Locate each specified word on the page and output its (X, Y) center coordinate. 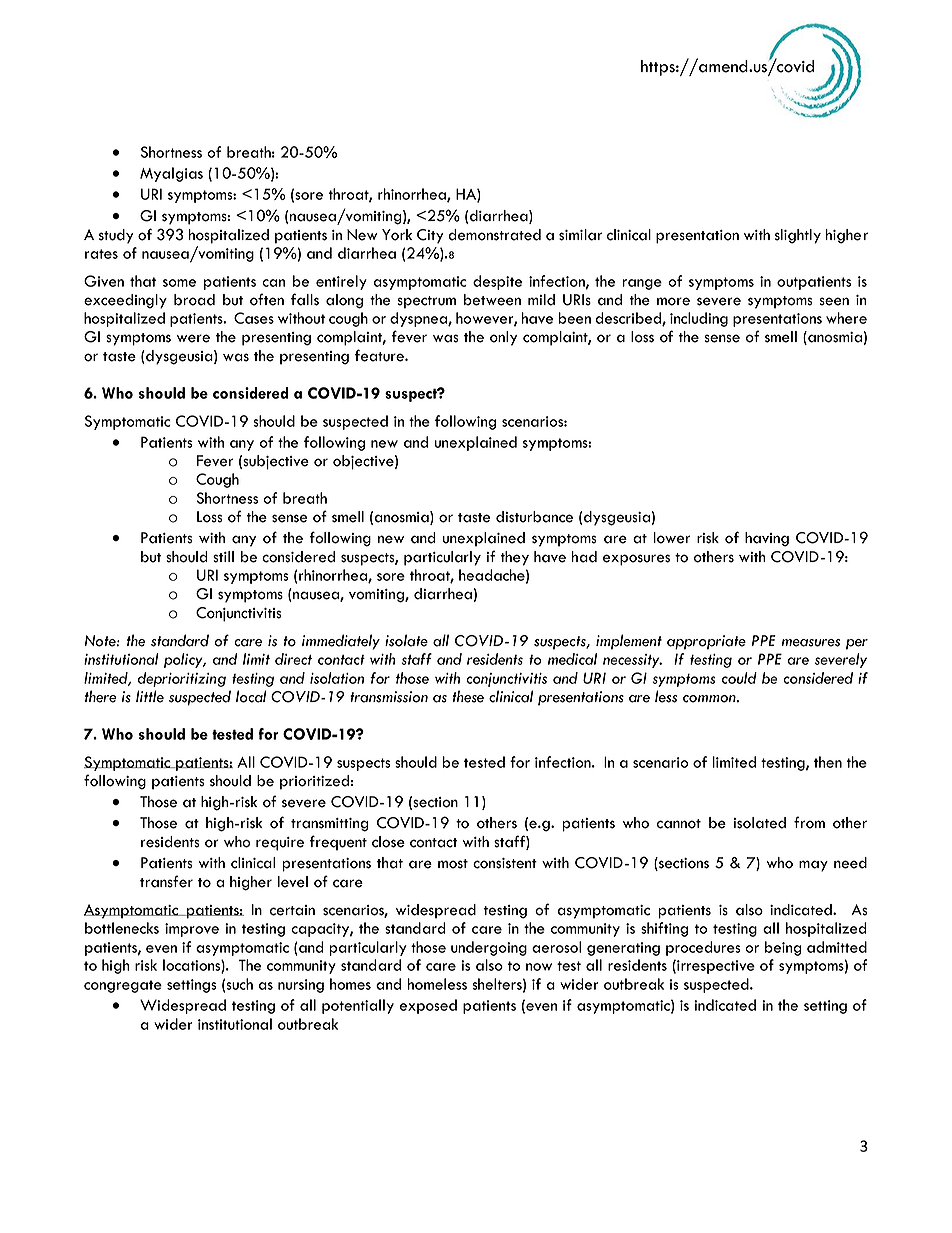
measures (811, 643)
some (179, 283)
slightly (798, 236)
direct (293, 659)
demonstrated (494, 235)
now (539, 967)
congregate (123, 986)
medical (572, 659)
